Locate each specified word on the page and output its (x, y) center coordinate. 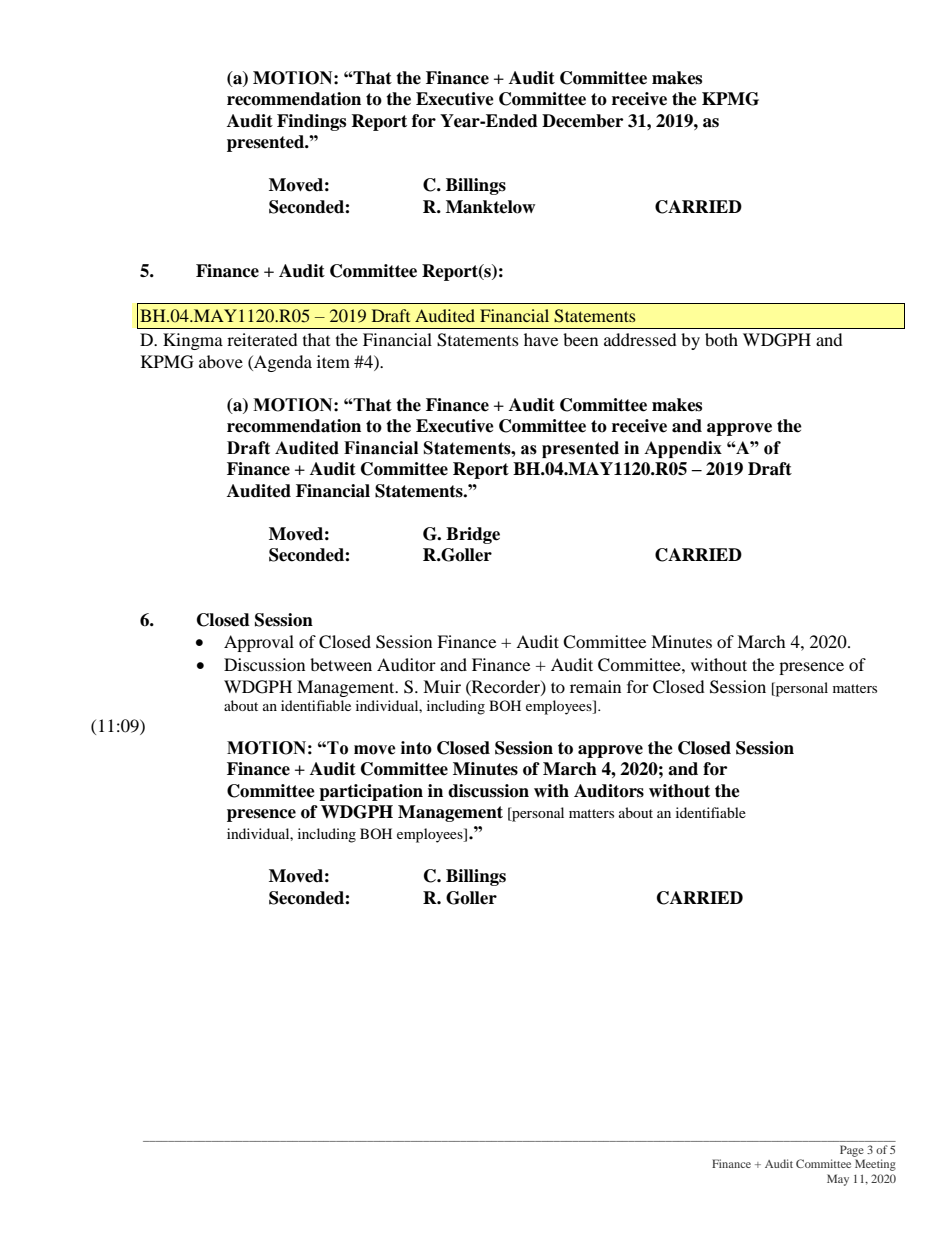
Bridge (473, 535)
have (541, 339)
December (582, 121)
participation (371, 792)
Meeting (875, 1165)
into (416, 748)
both (721, 339)
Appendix (683, 449)
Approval (259, 643)
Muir (442, 686)
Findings (311, 122)
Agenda (282, 363)
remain (595, 686)
